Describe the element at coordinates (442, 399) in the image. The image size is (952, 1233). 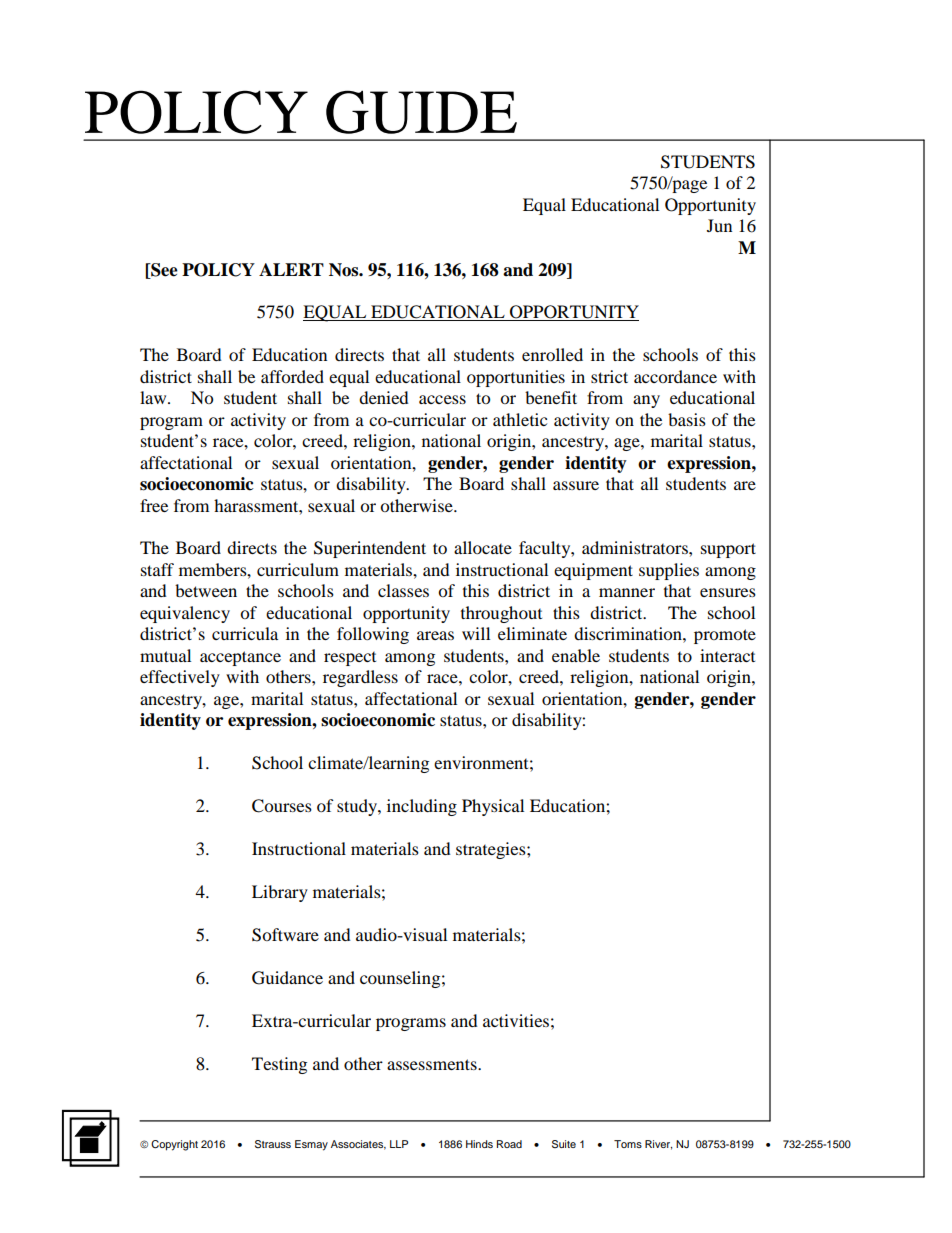
I see `access` at that location.
